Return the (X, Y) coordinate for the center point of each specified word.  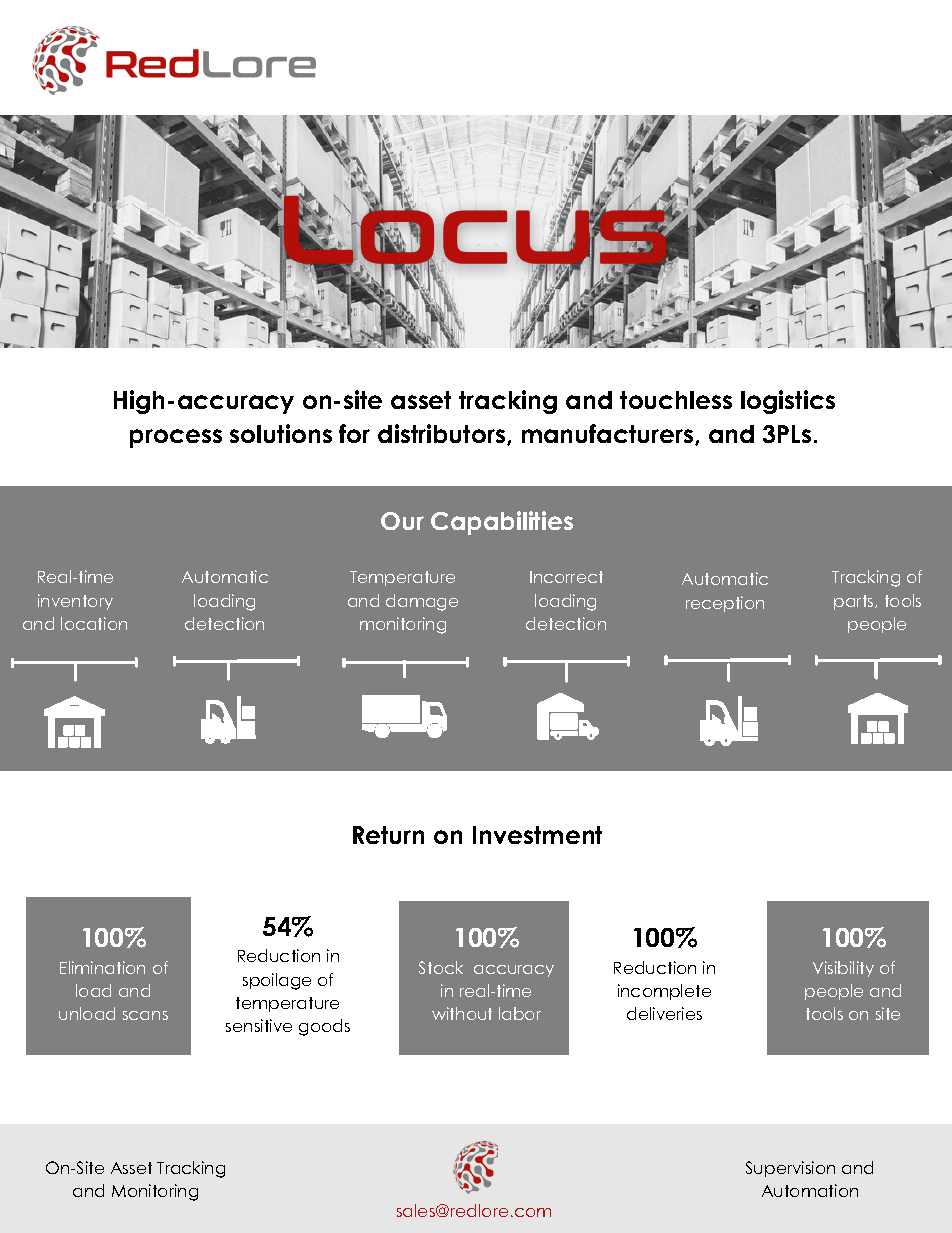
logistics (788, 402)
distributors (443, 434)
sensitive (259, 1025)
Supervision (790, 1169)
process (176, 438)
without (462, 1013)
